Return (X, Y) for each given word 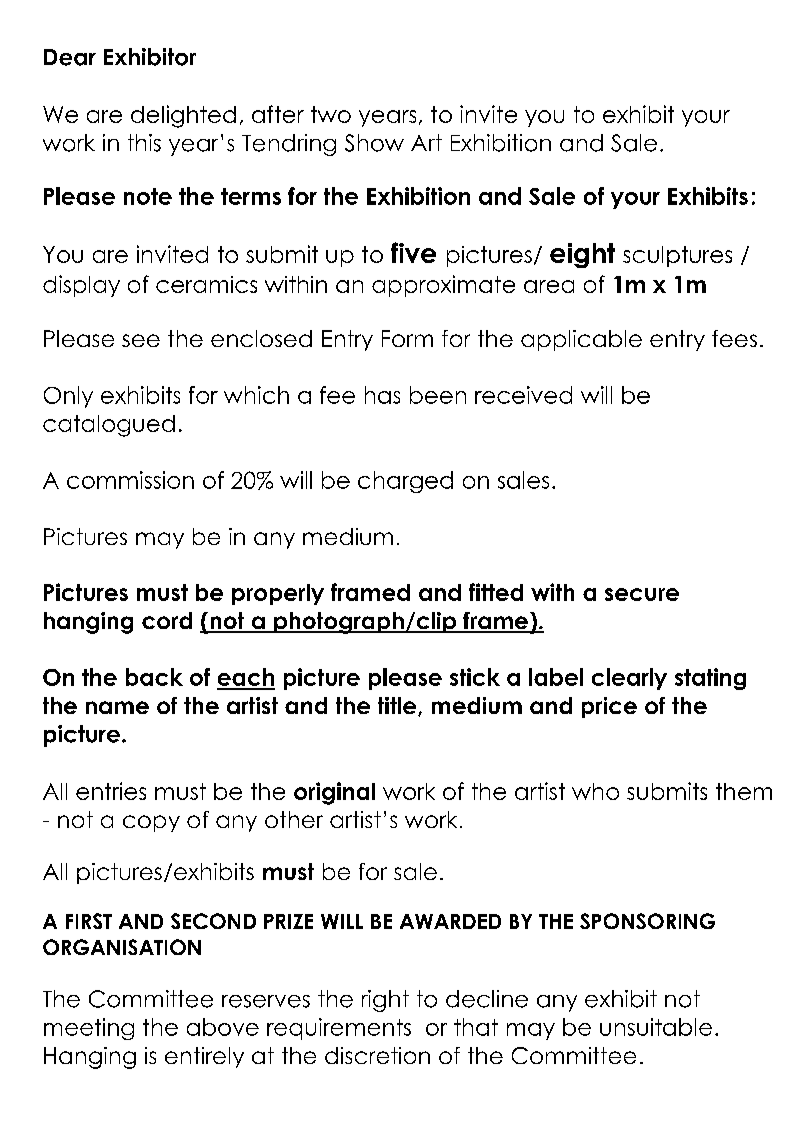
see (141, 340)
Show (374, 143)
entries (111, 791)
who (595, 791)
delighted (183, 116)
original (334, 793)
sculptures (677, 256)
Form (407, 338)
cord (167, 620)
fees (734, 338)
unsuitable (656, 1027)
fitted (496, 592)
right (385, 1001)
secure (642, 594)
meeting (89, 1029)
